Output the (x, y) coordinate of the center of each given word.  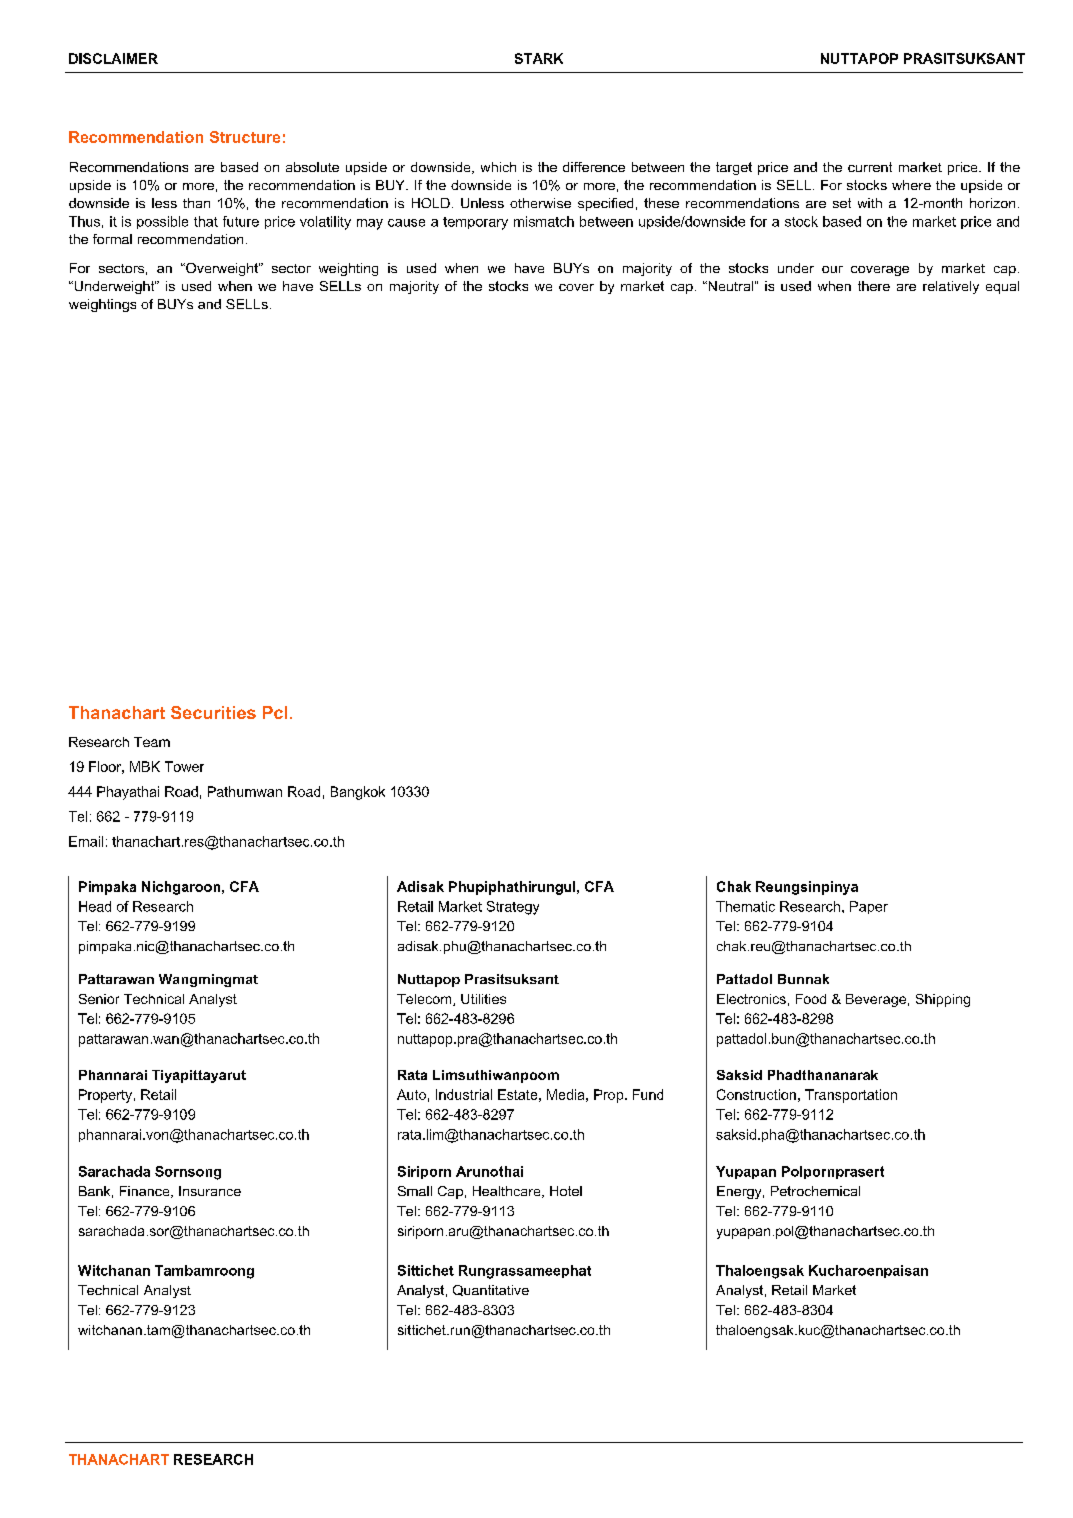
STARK (539, 58)
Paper (869, 907)
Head (95, 906)
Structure (245, 137)
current (870, 167)
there (874, 286)
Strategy (513, 908)
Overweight (222, 269)
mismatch (544, 221)
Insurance (210, 1191)
